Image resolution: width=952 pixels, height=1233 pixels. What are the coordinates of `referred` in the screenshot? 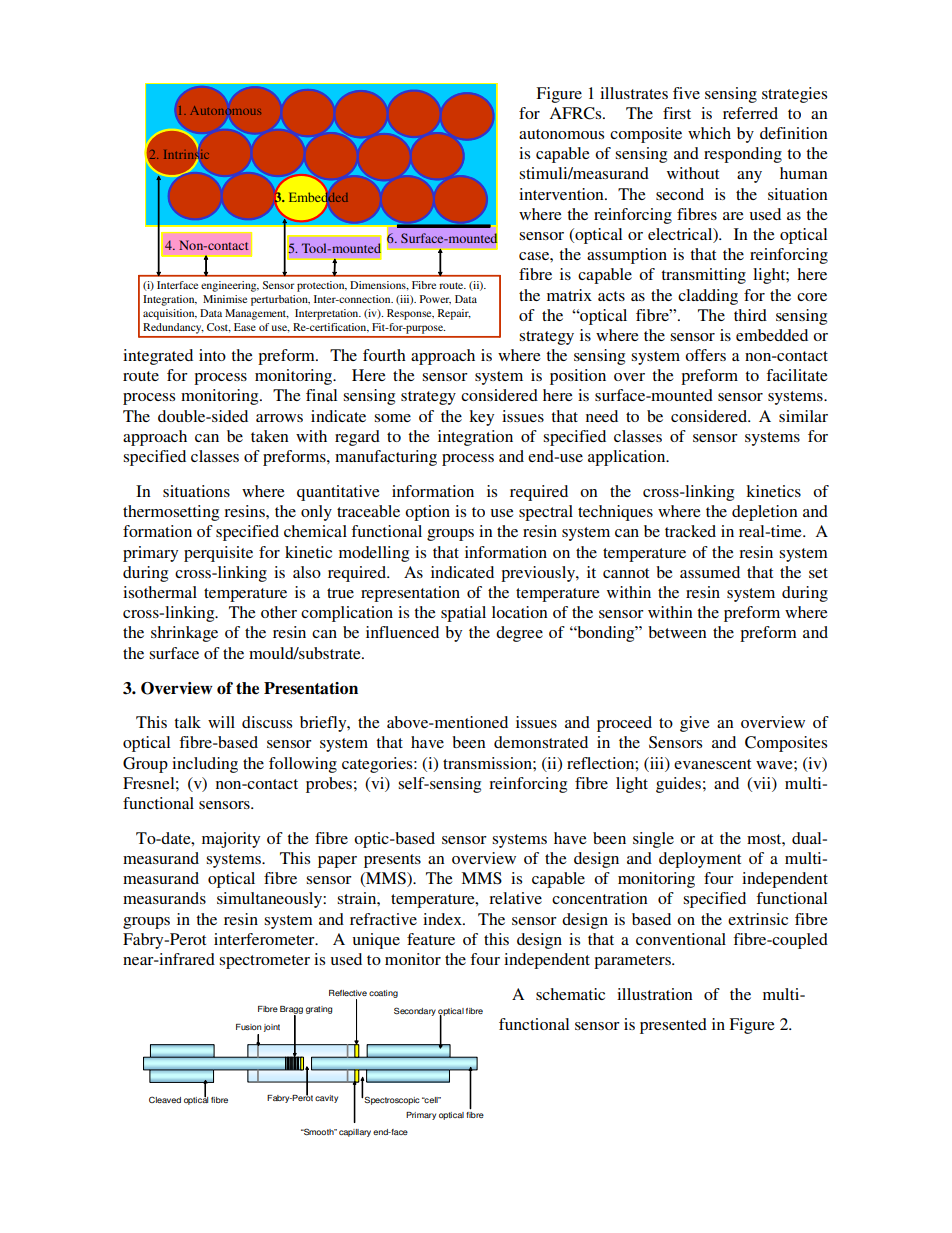 It's located at (750, 113).
